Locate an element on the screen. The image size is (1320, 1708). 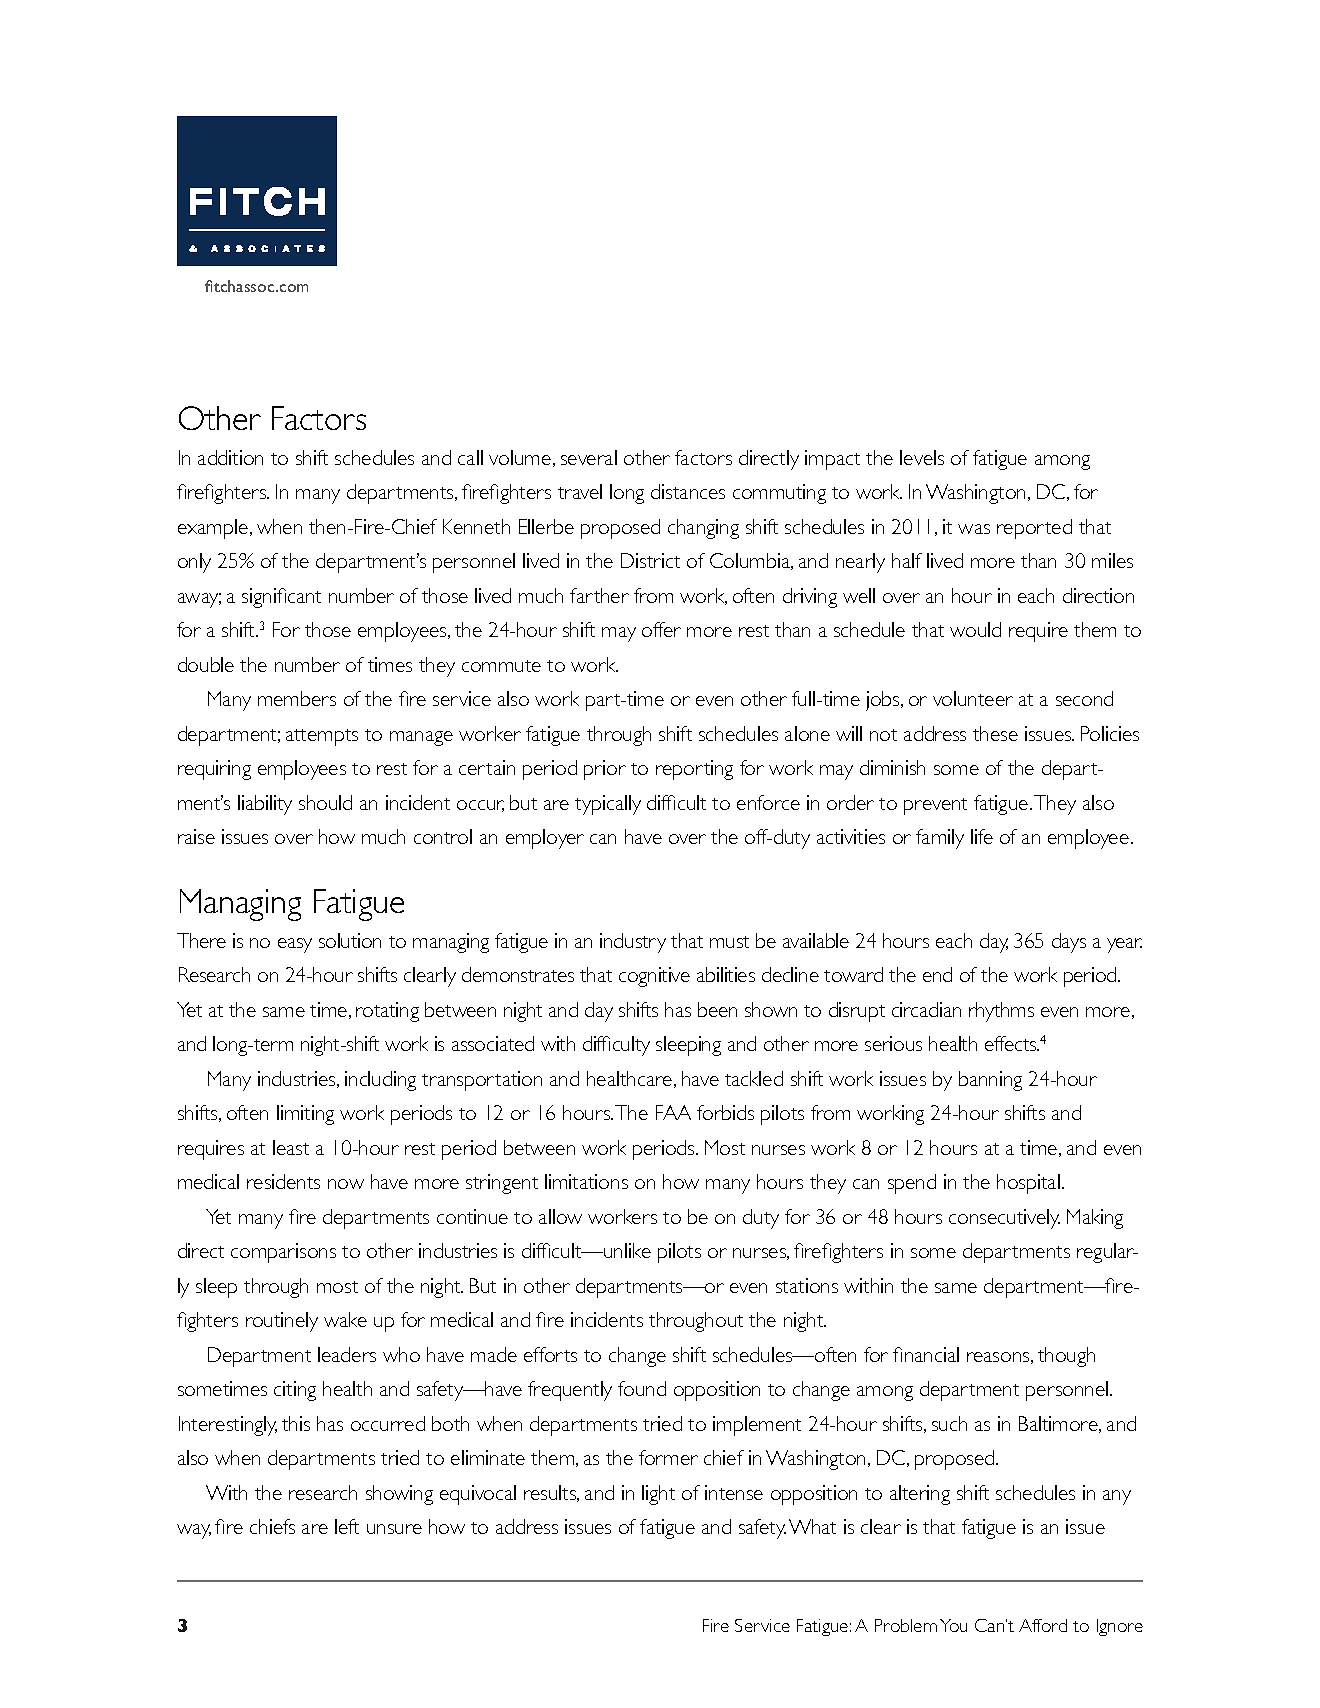
rotating is located at coordinates (387, 1012).
